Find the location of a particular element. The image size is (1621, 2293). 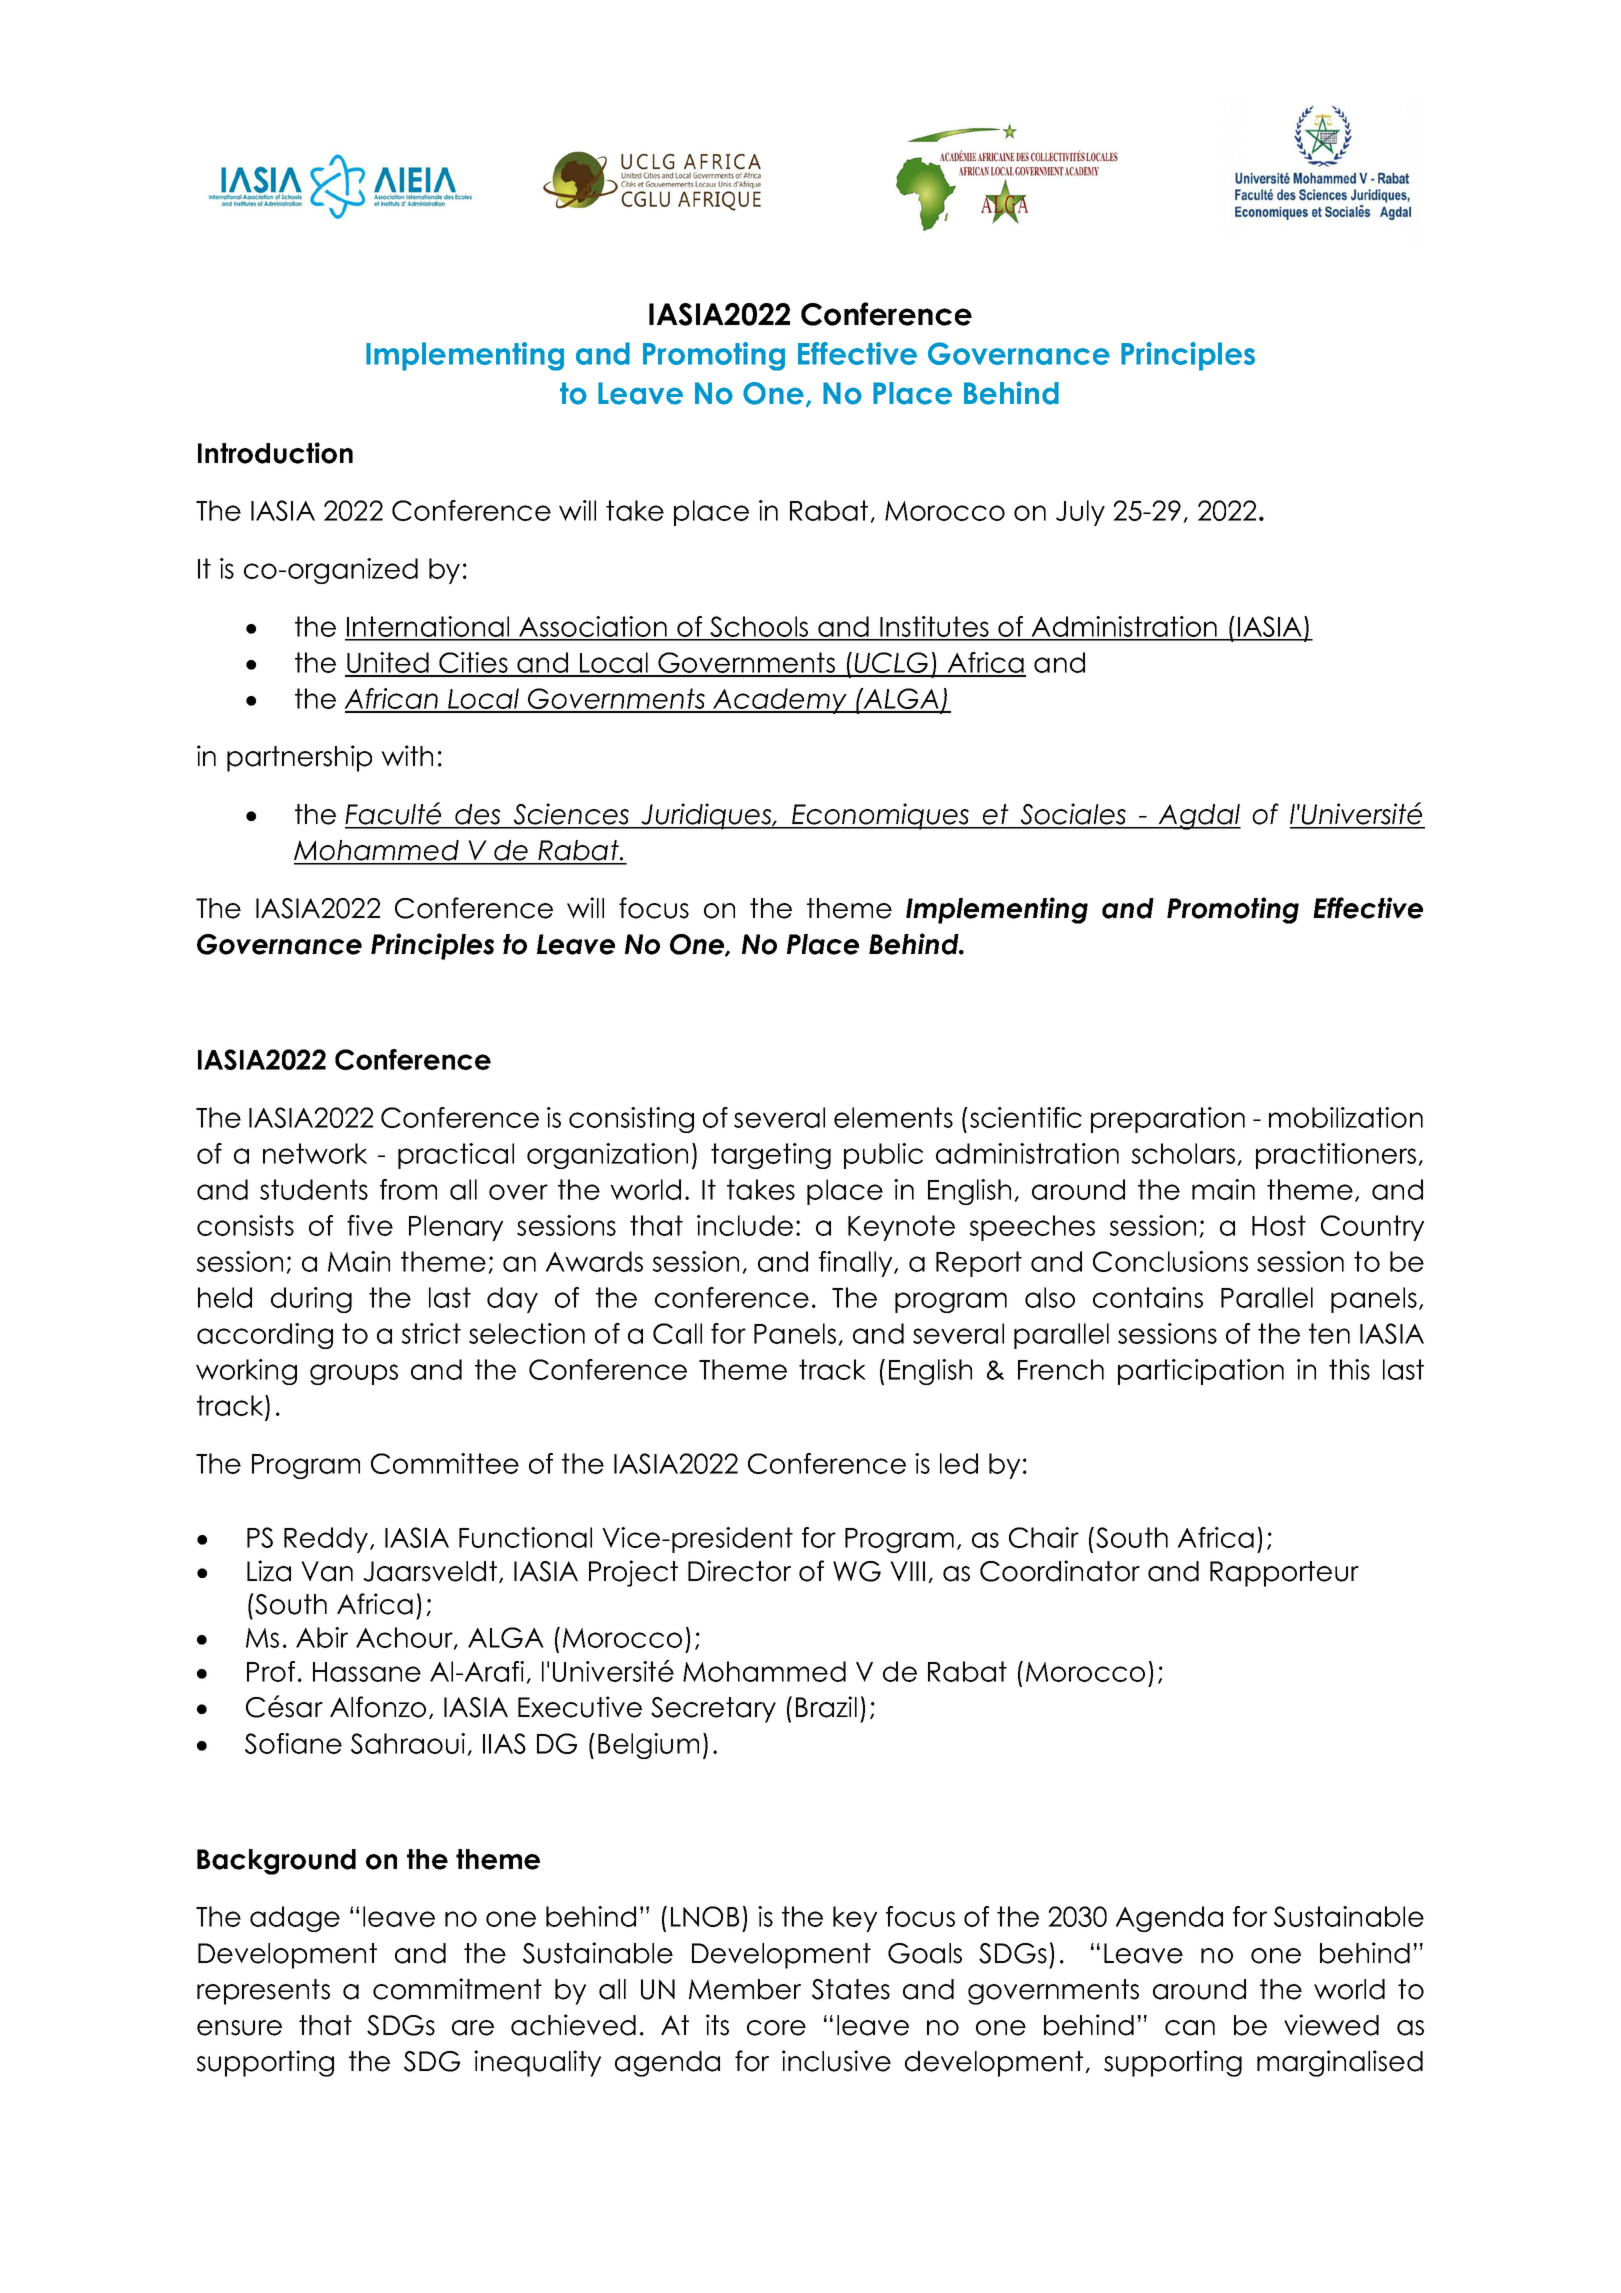

Reddy is located at coordinates (327, 1540).
